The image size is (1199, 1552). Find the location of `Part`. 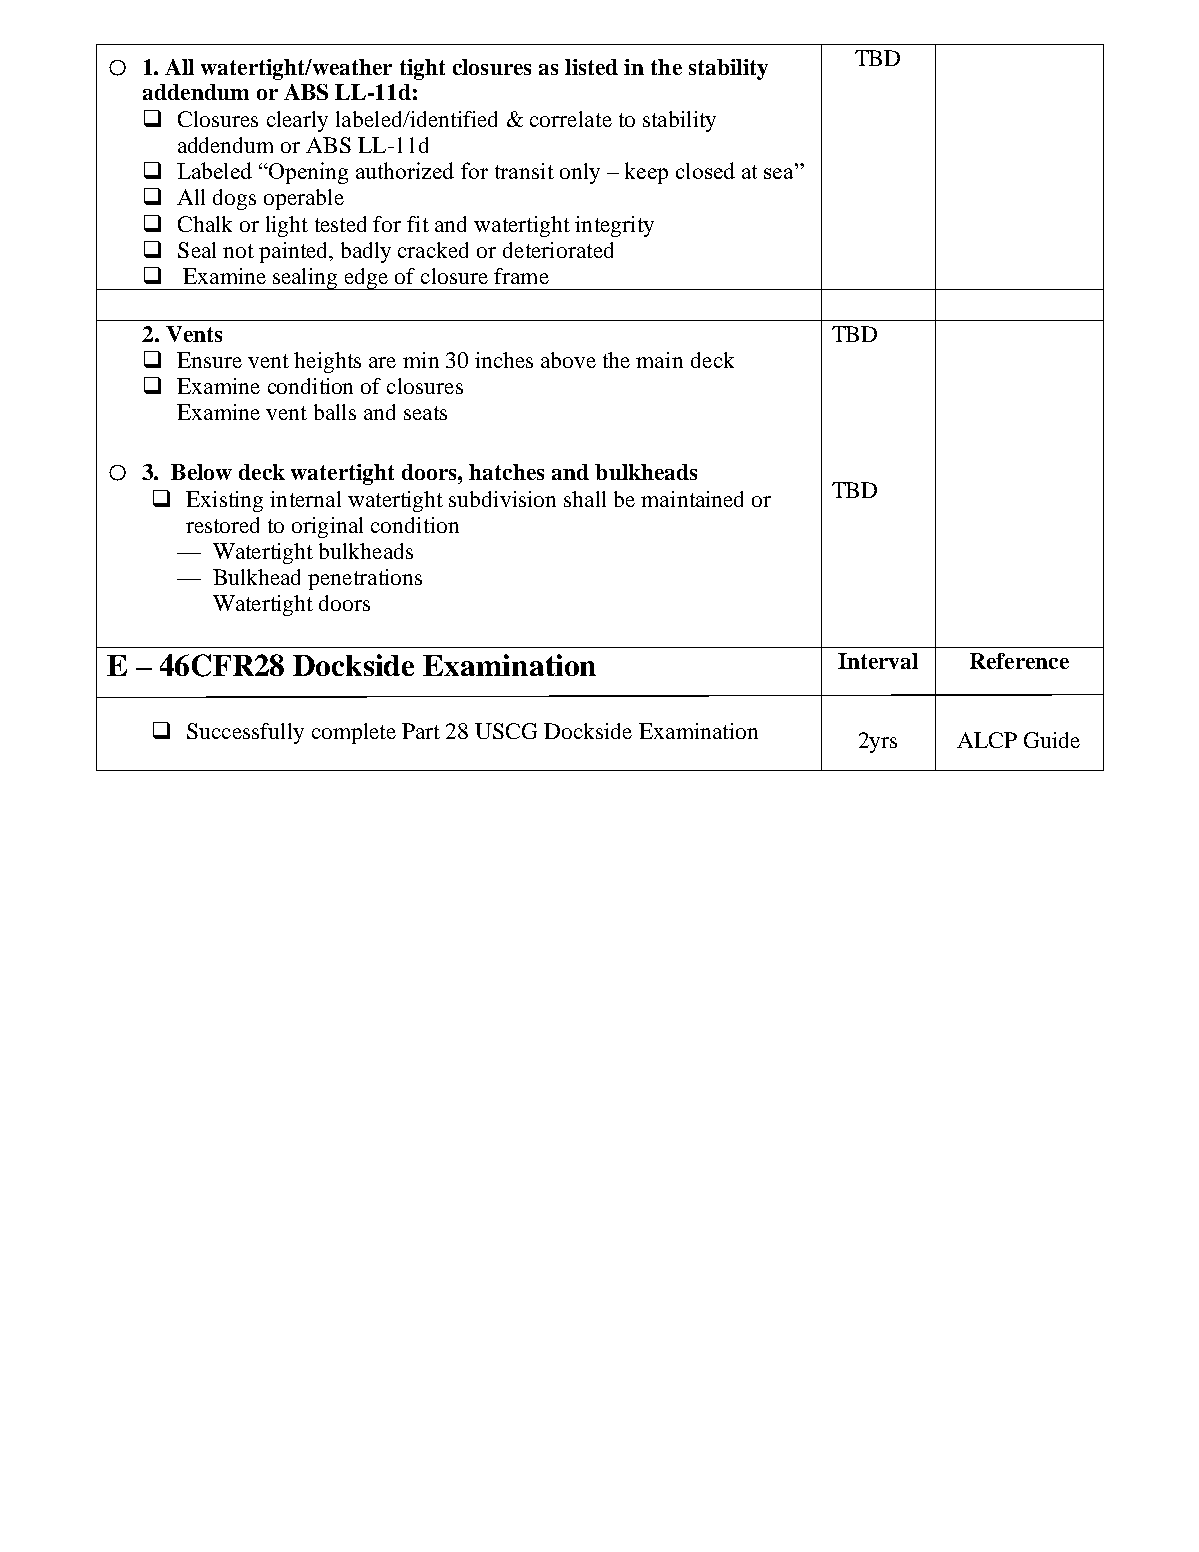

Part is located at coordinates (421, 731).
